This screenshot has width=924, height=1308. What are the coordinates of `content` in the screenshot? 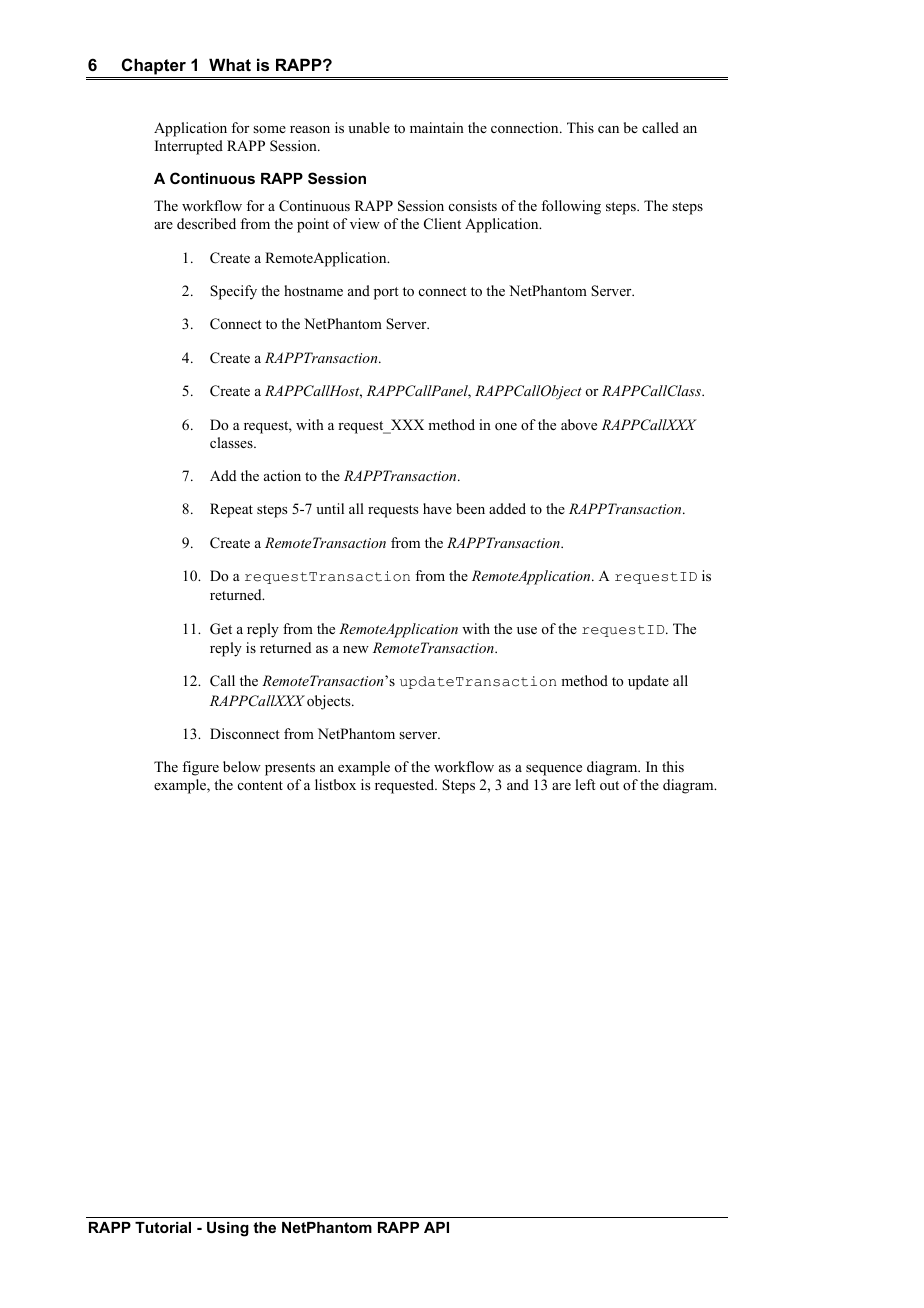 It's located at (260, 785).
